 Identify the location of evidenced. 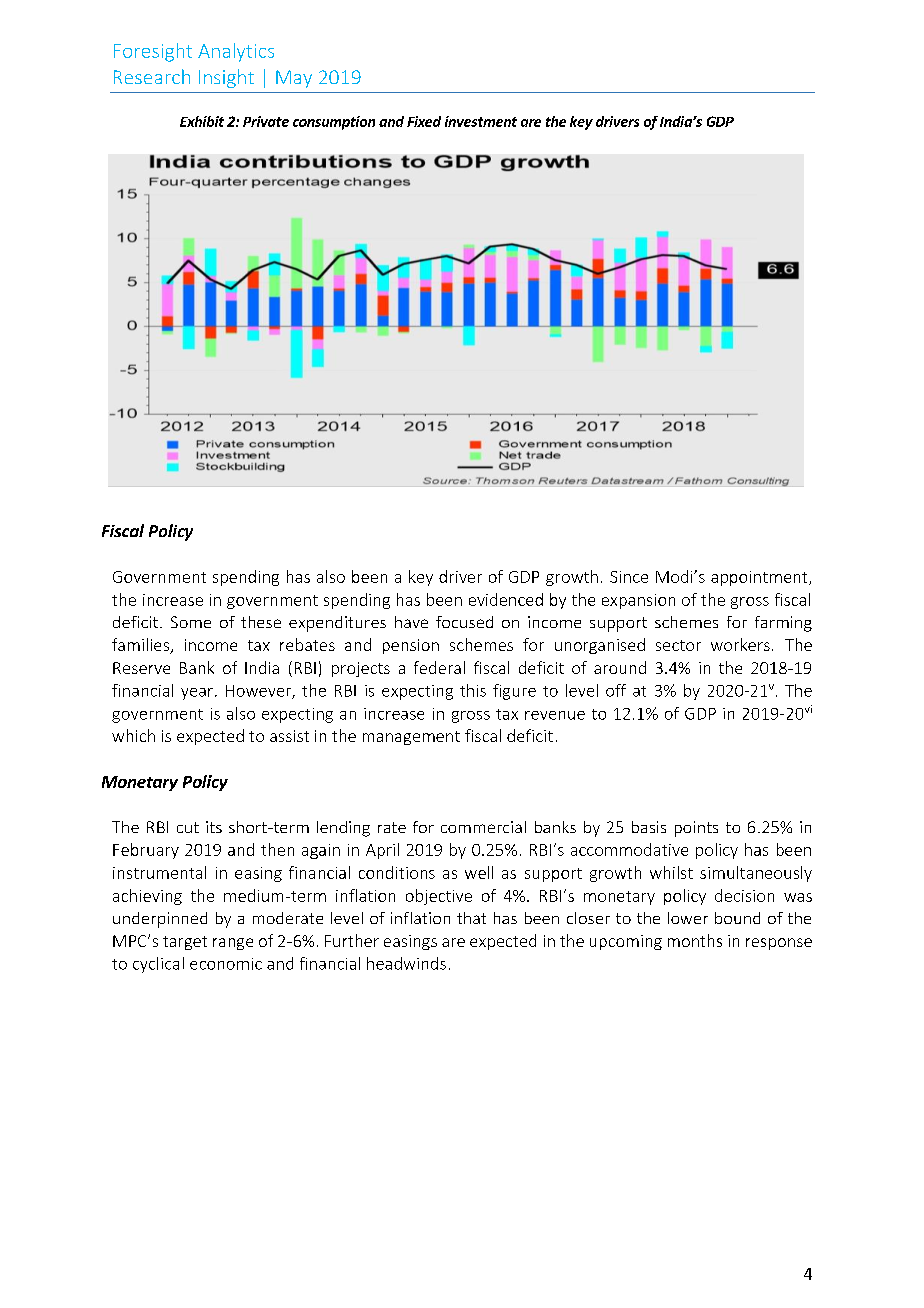
(506, 599).
